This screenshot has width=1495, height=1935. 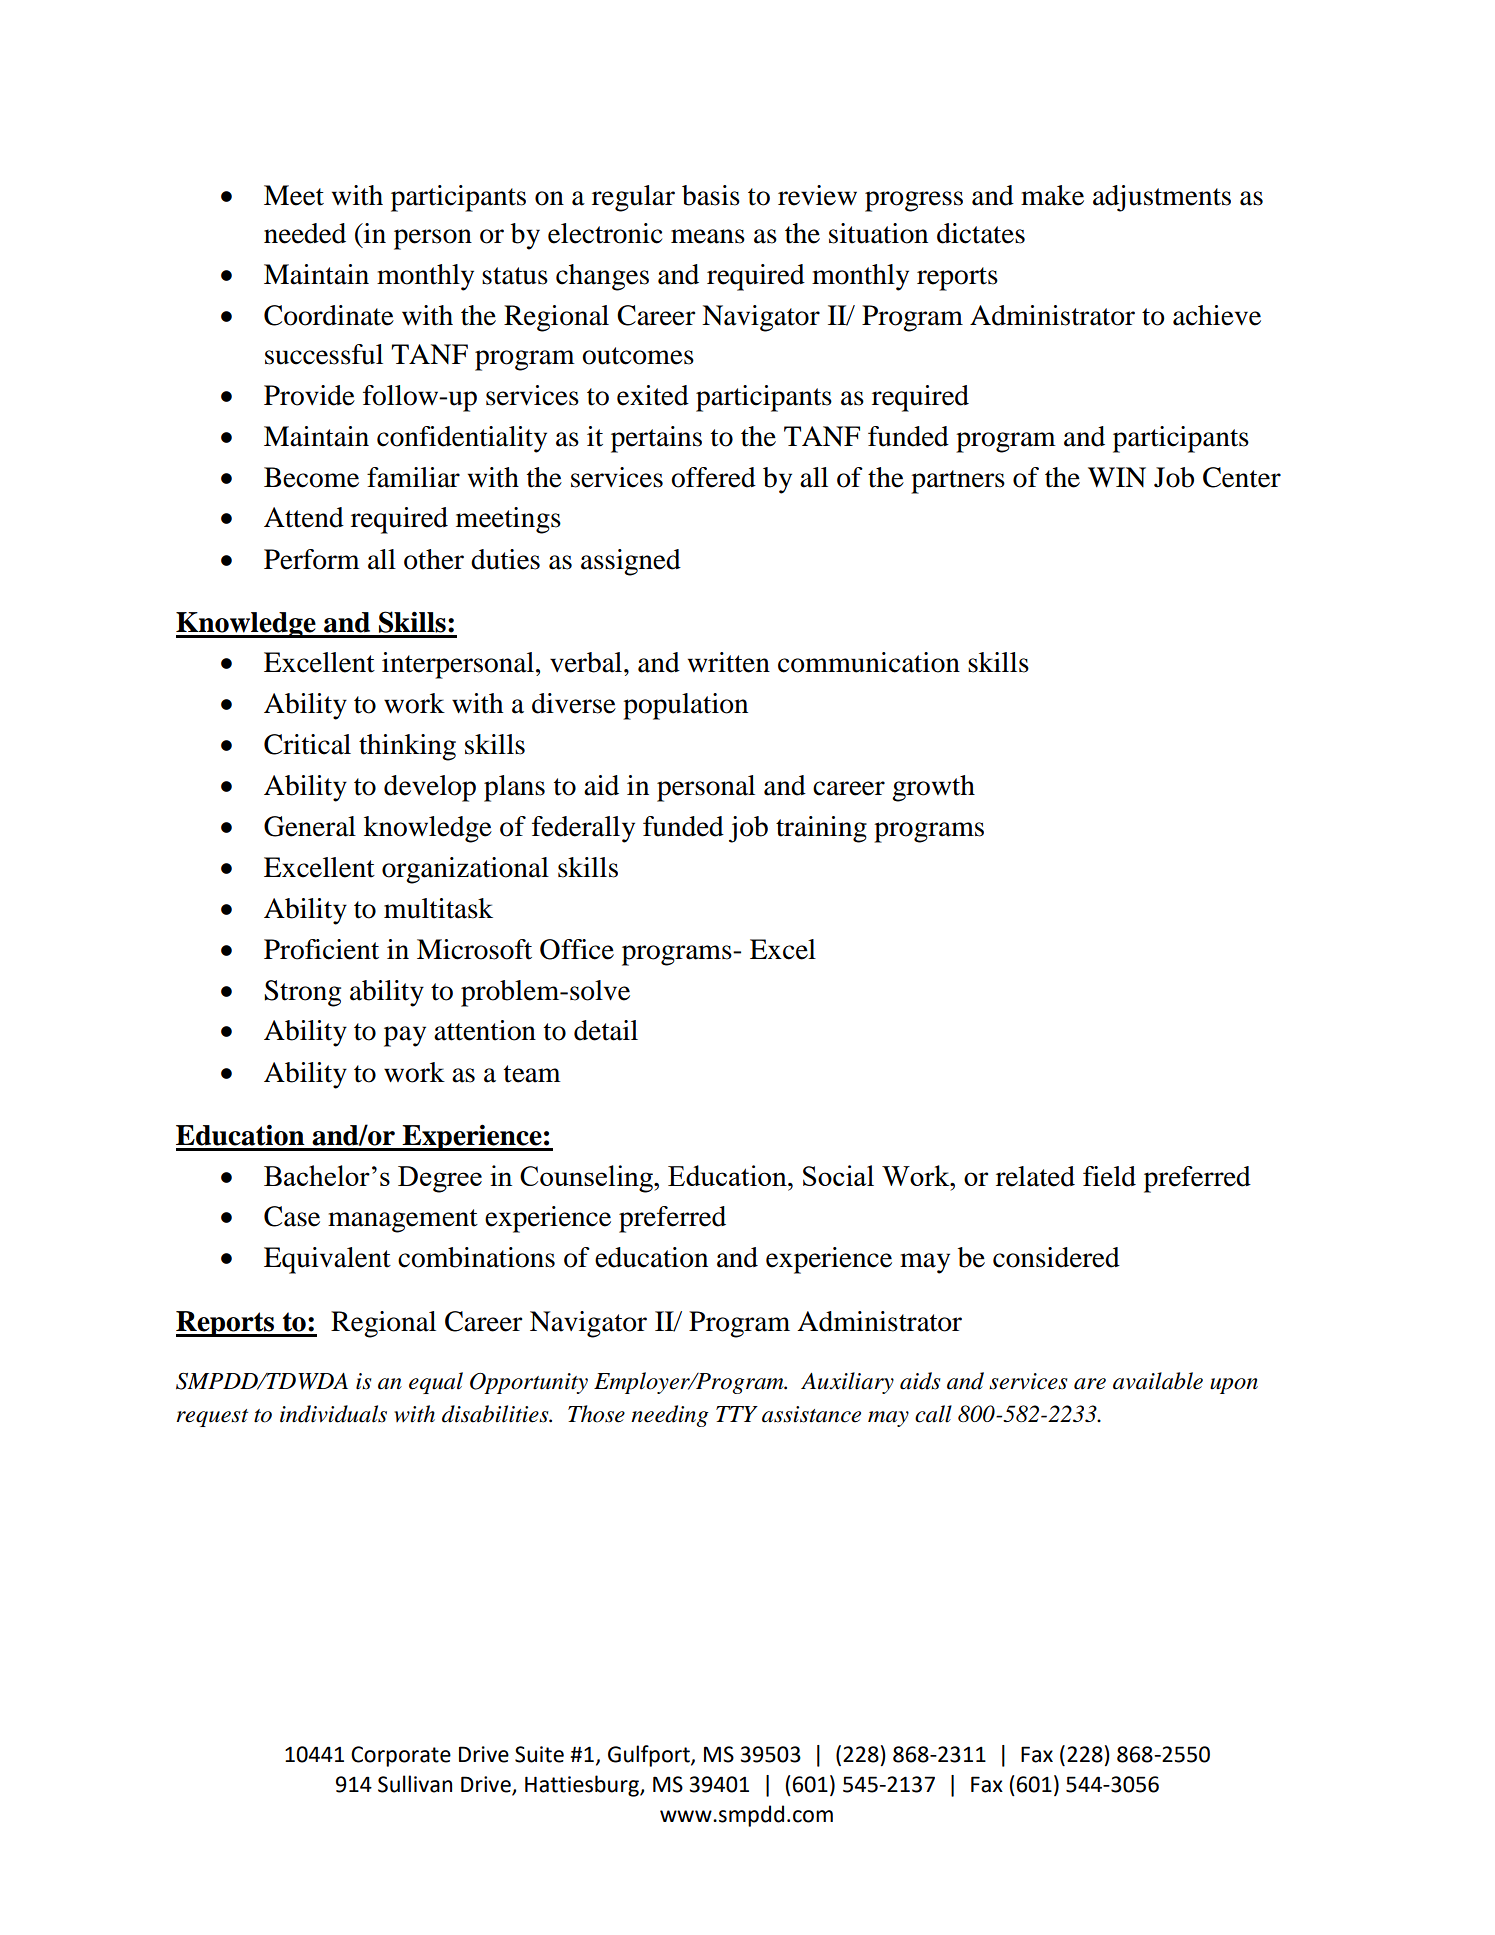 I want to click on considered, so click(x=1056, y=1257).
